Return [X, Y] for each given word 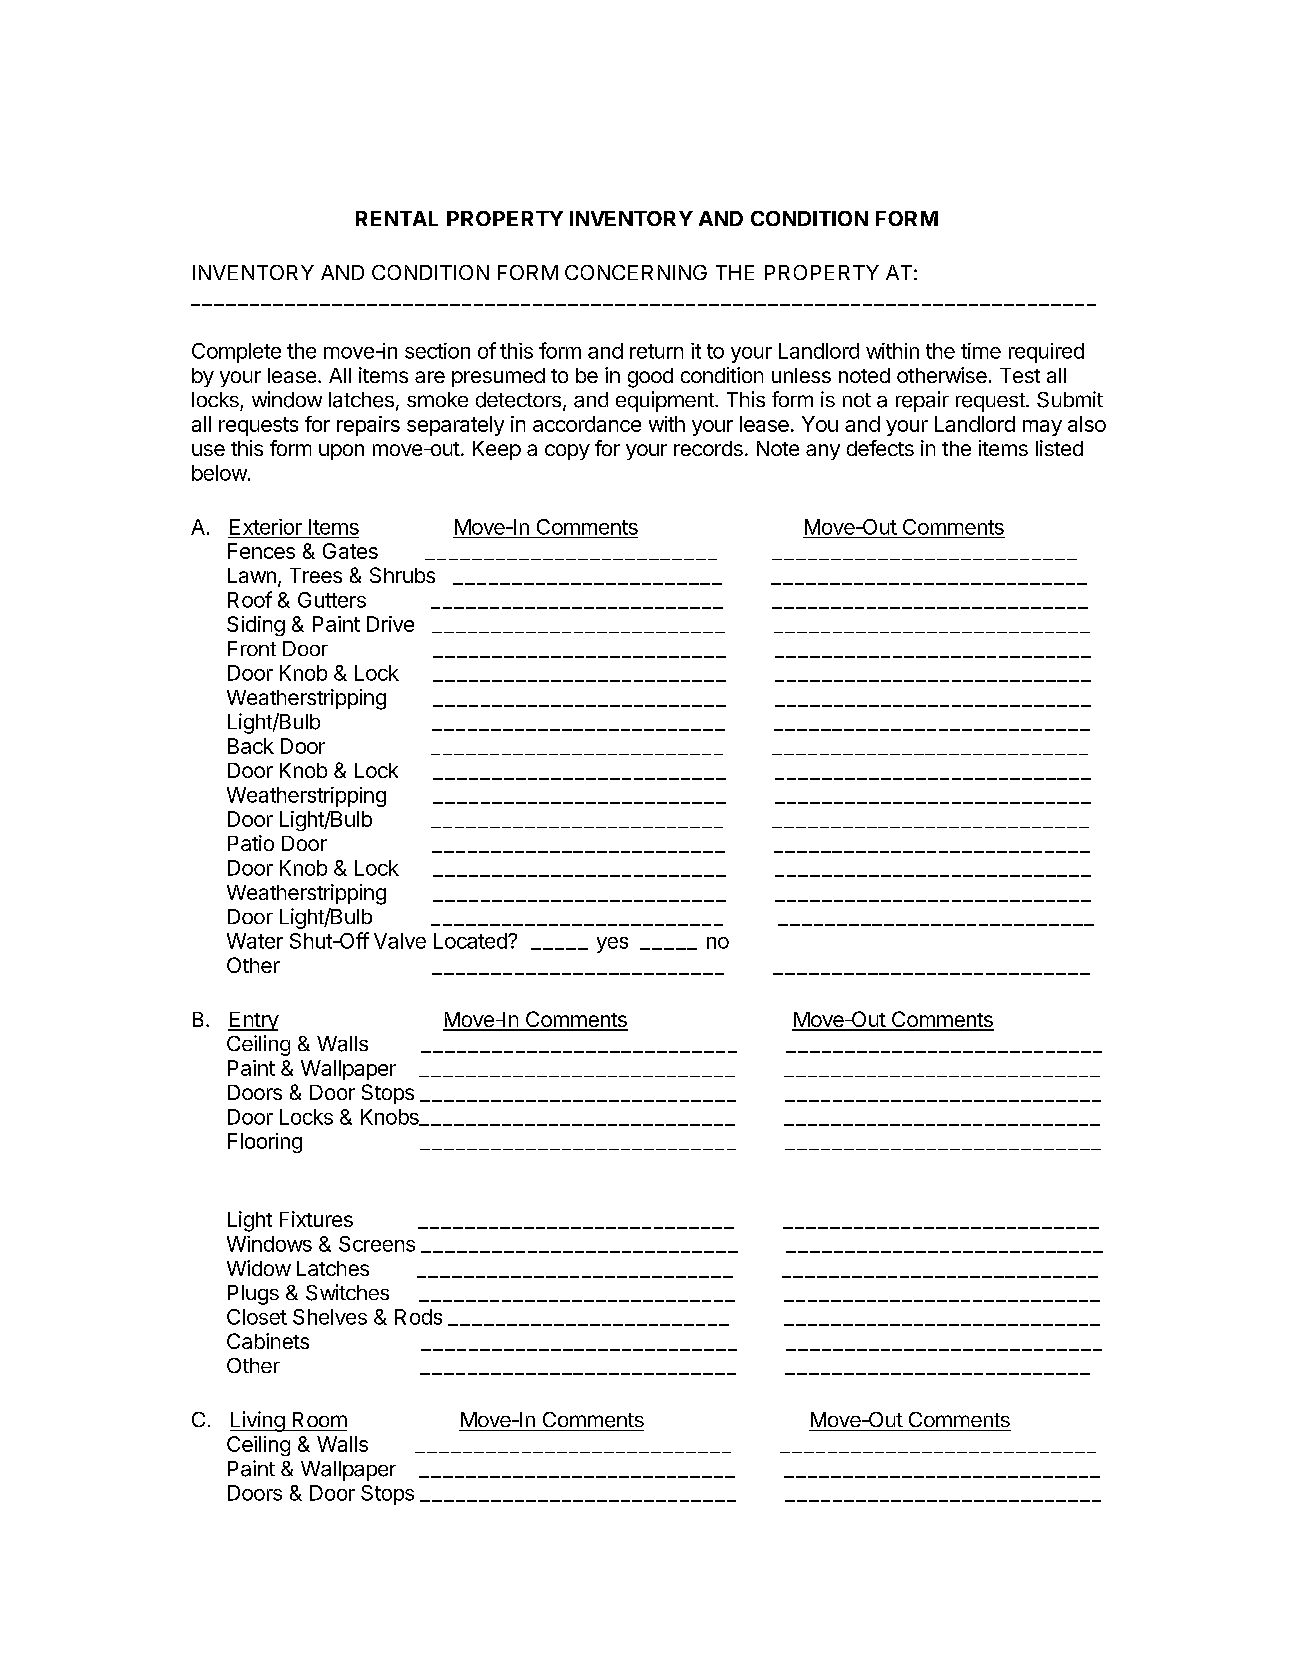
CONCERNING [636, 272]
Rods [418, 1317]
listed [1059, 448]
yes [612, 945]
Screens [377, 1244]
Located [471, 941]
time [981, 351]
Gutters [332, 600]
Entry [253, 1021]
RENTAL [397, 218]
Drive [390, 624]
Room [320, 1419]
